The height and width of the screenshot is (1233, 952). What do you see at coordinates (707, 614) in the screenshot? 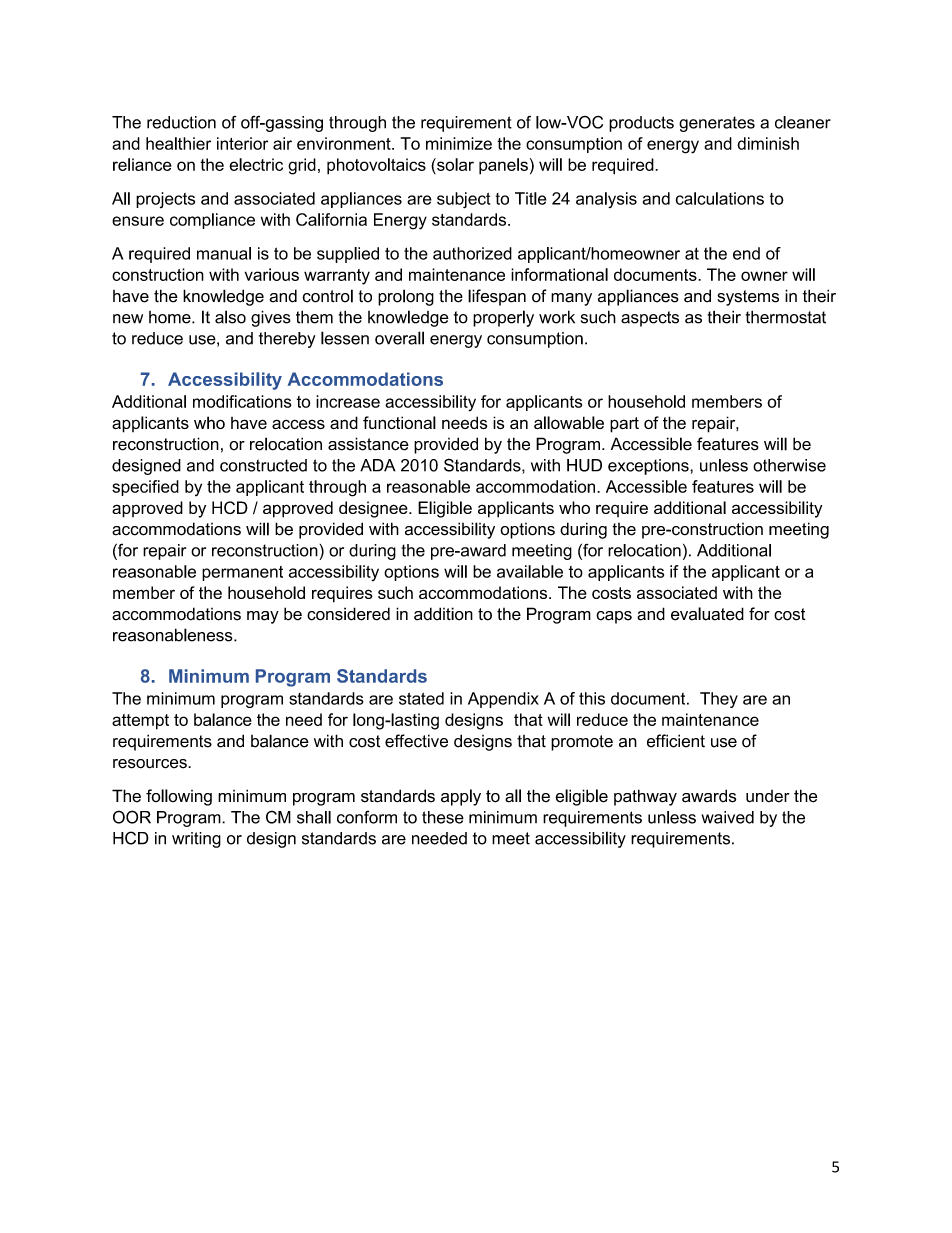
I see `evaluated` at bounding box center [707, 614].
